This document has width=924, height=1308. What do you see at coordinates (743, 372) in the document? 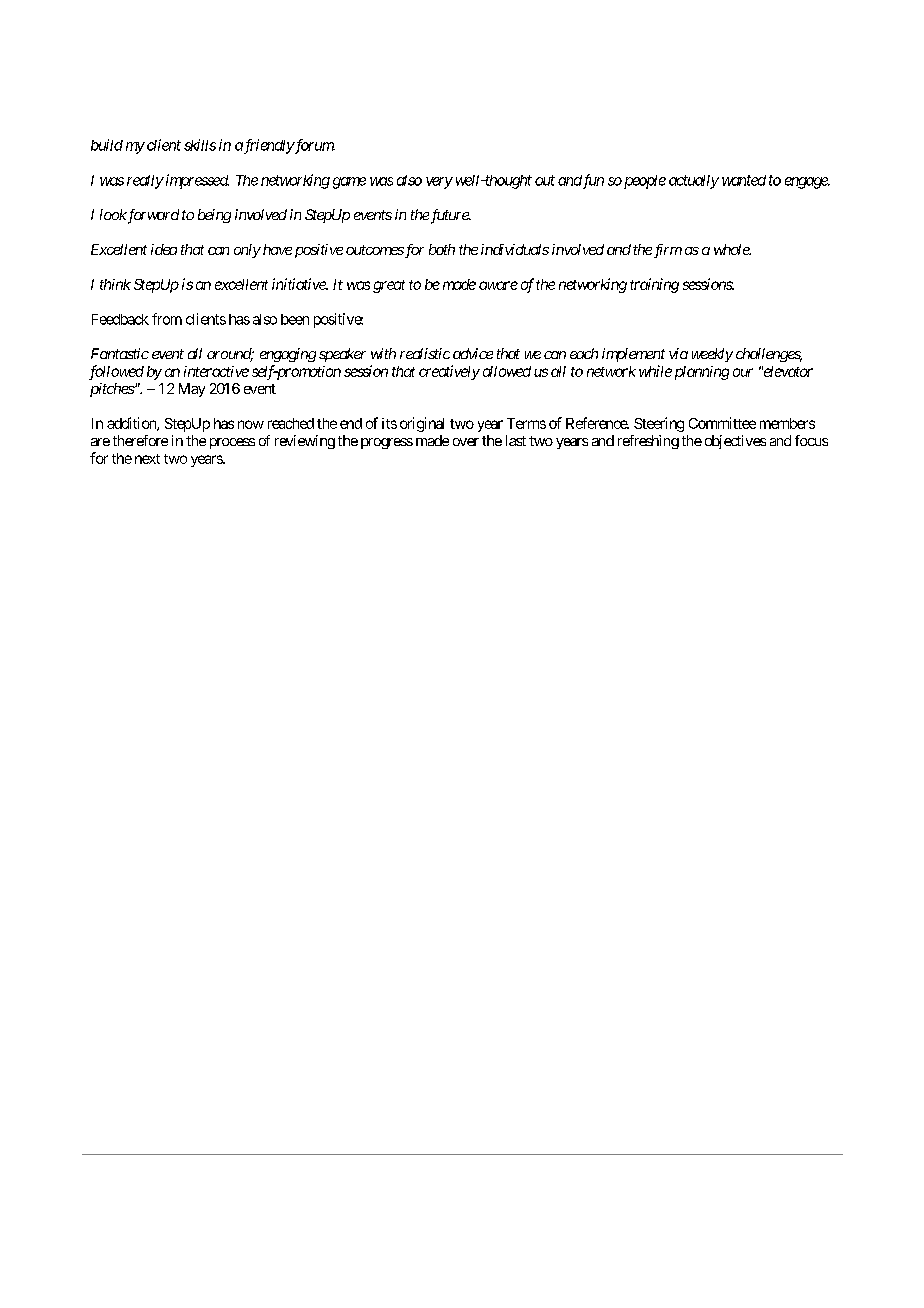
I see `our` at bounding box center [743, 372].
